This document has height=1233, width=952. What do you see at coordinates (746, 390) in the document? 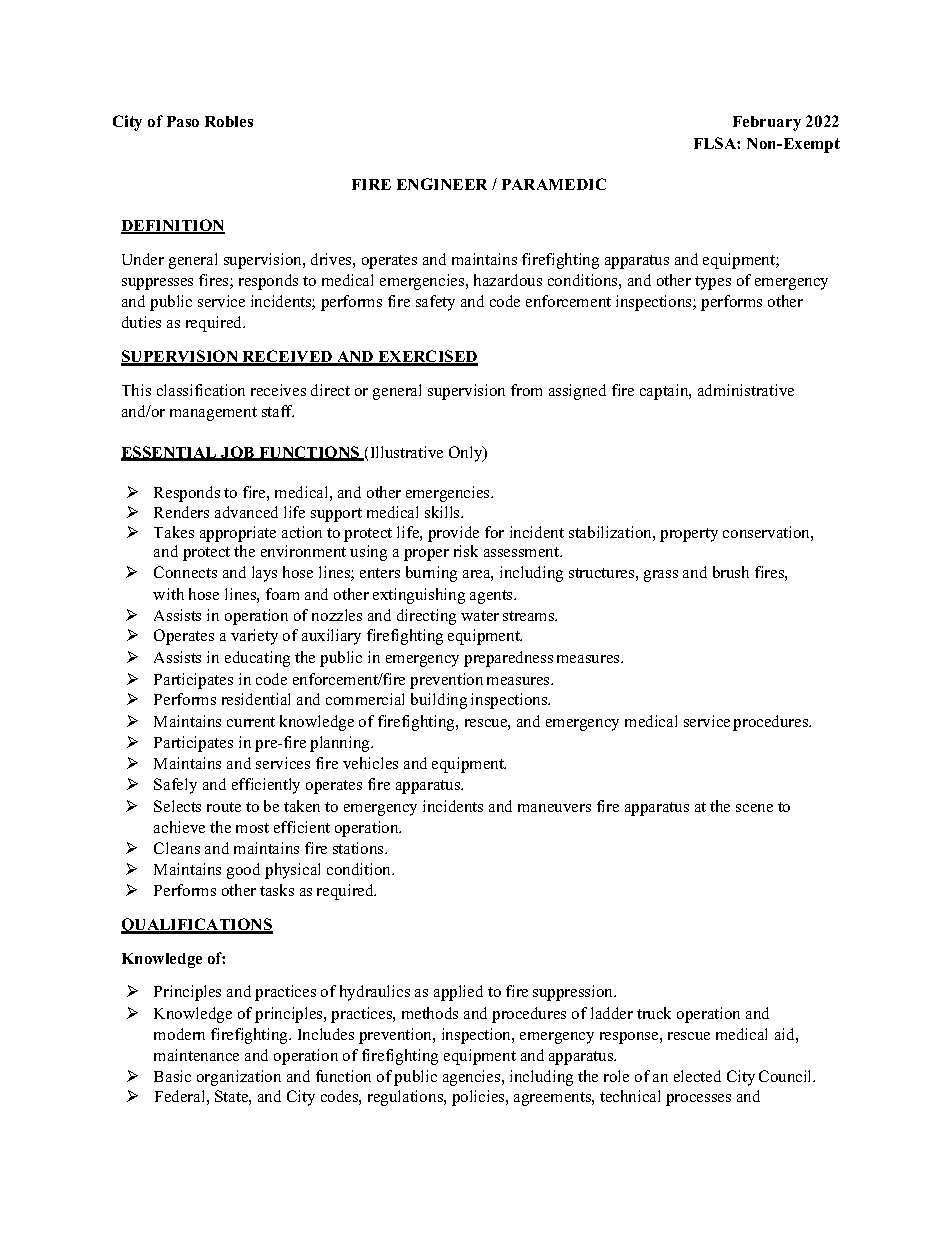
I see `administrative` at bounding box center [746, 390].
